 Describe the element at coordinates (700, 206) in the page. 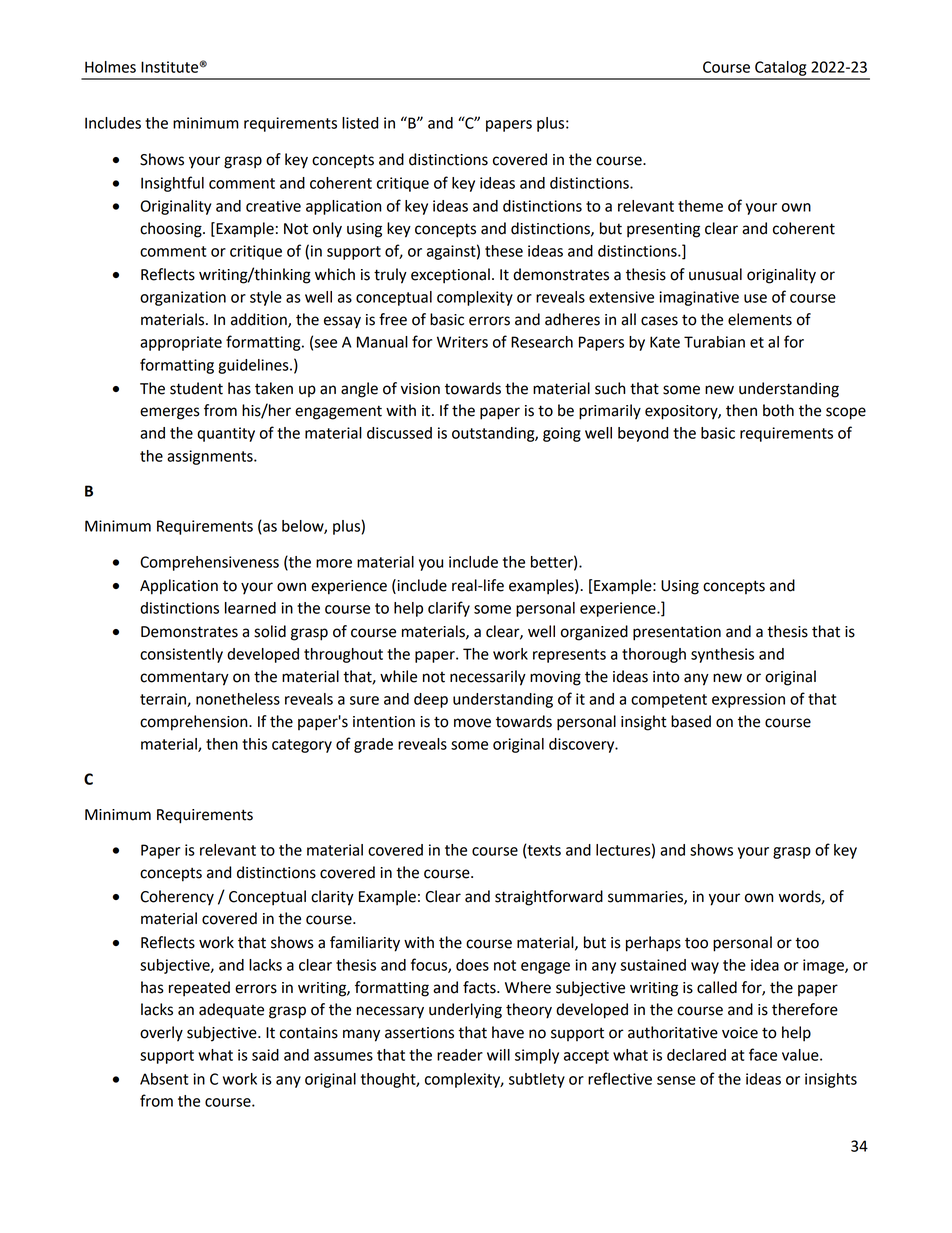

I see `theme` at that location.
